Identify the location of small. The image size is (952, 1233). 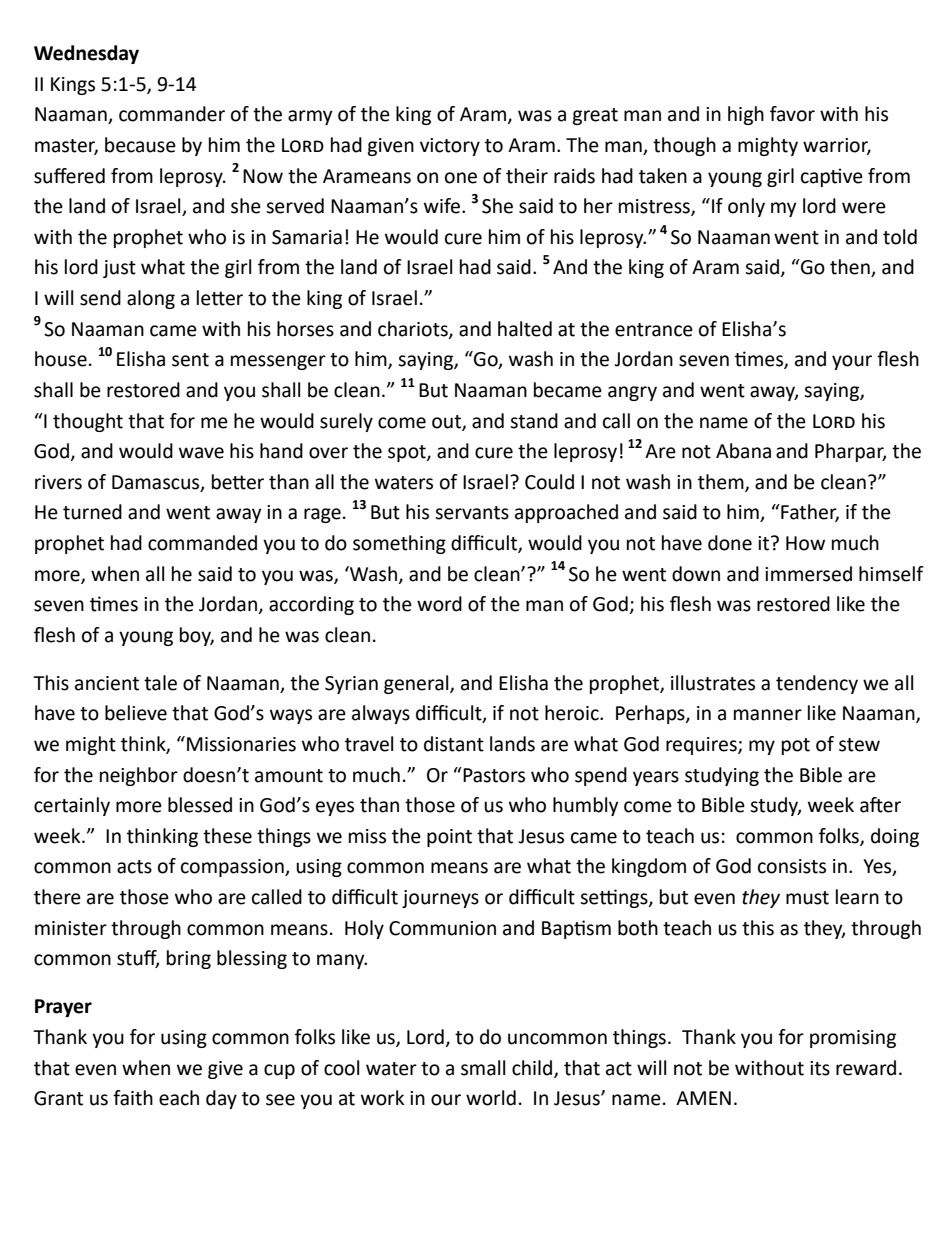
(483, 1068).
